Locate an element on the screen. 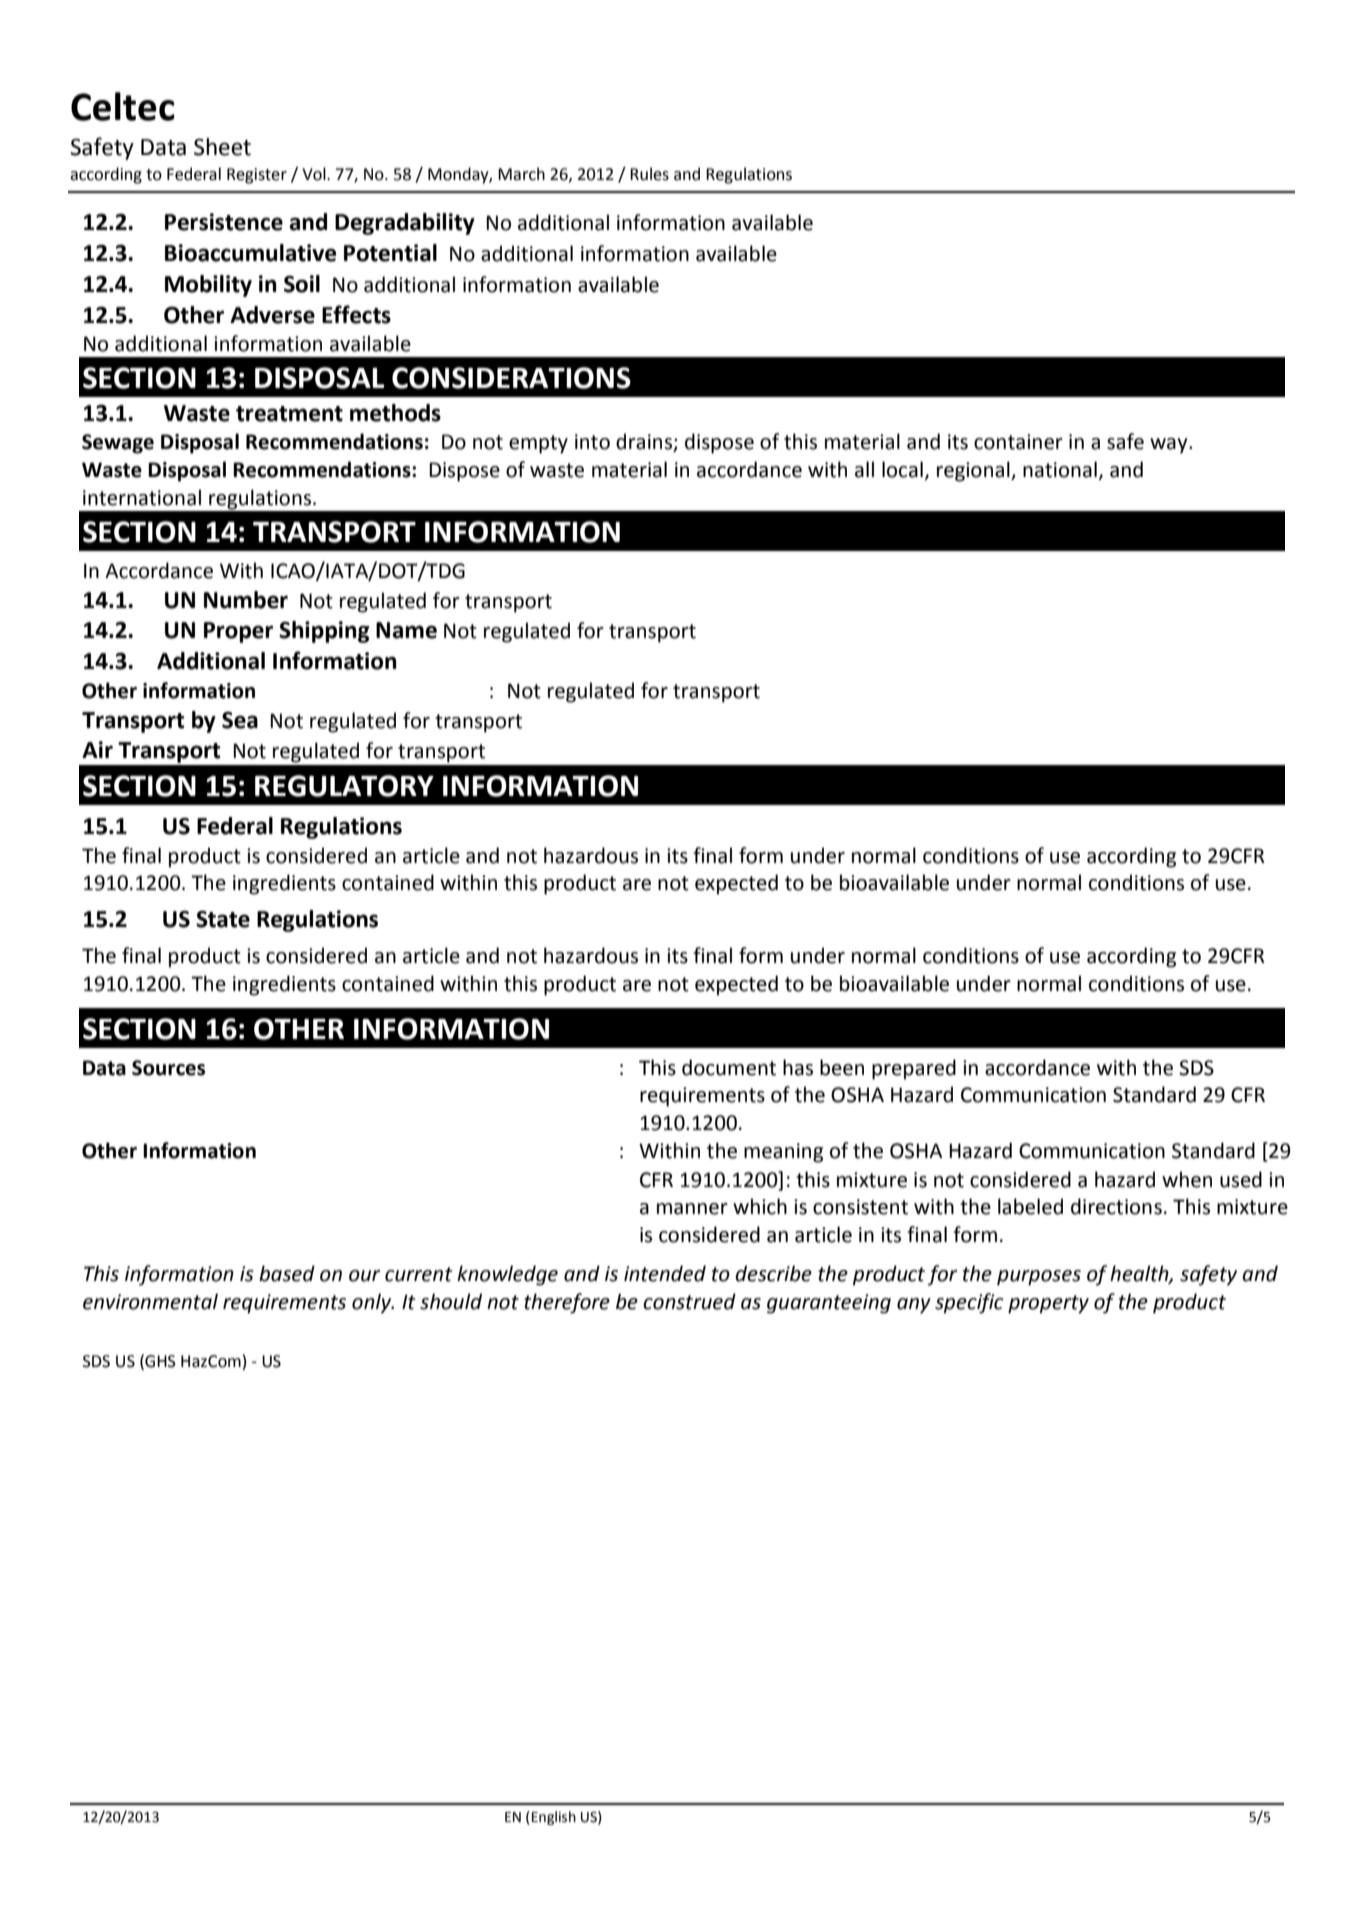  directions is located at coordinates (1116, 1206).
